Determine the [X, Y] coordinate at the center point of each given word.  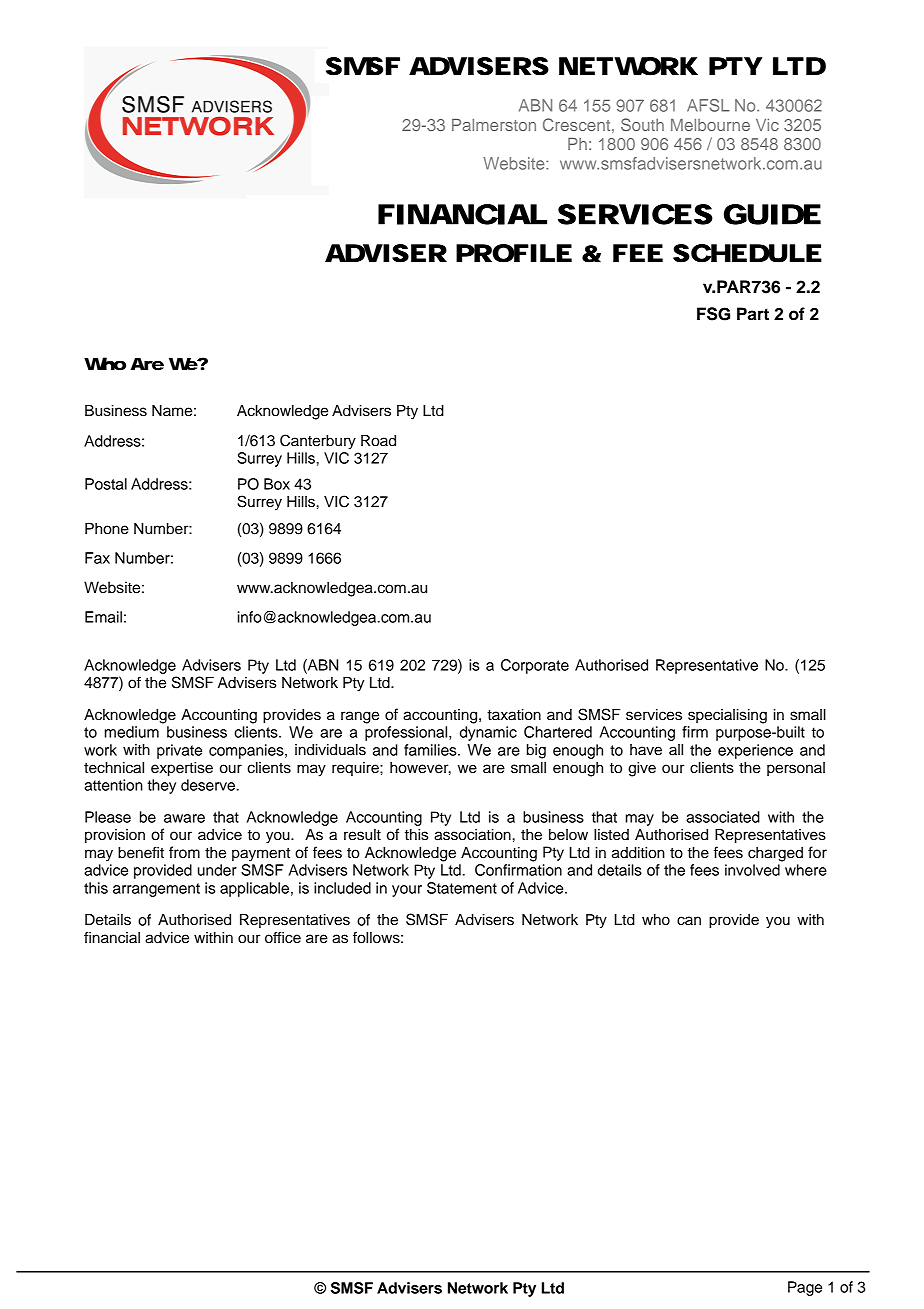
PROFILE [514, 253]
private [179, 751]
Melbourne [710, 125]
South [642, 124]
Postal [106, 484]
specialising [727, 716]
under [217, 870]
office [283, 937]
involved [752, 870]
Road [378, 441]
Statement [462, 888]
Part [753, 314]
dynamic [488, 733]
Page [805, 1288]
